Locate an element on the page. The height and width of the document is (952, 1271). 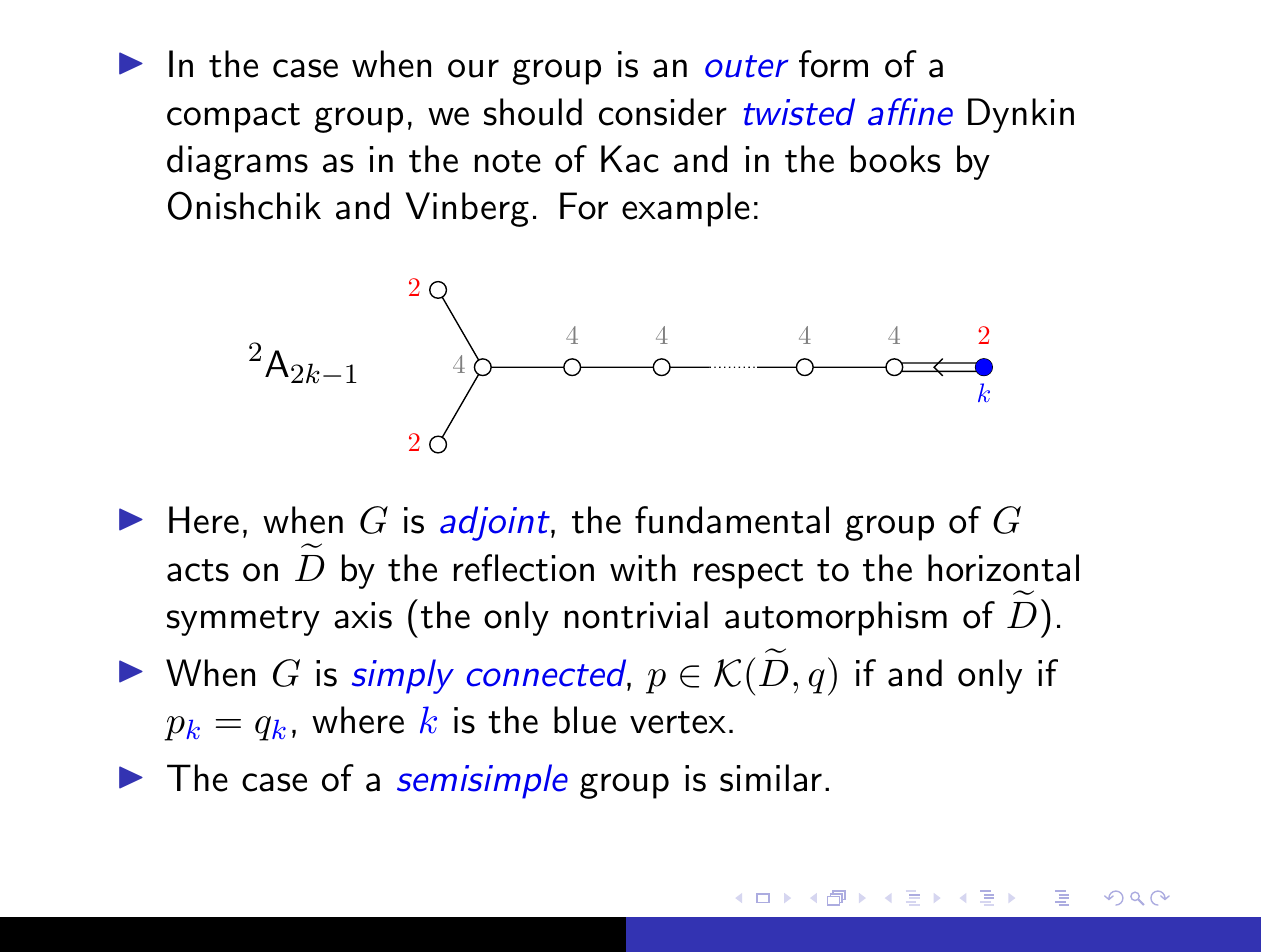
books is located at coordinates (895, 159).
